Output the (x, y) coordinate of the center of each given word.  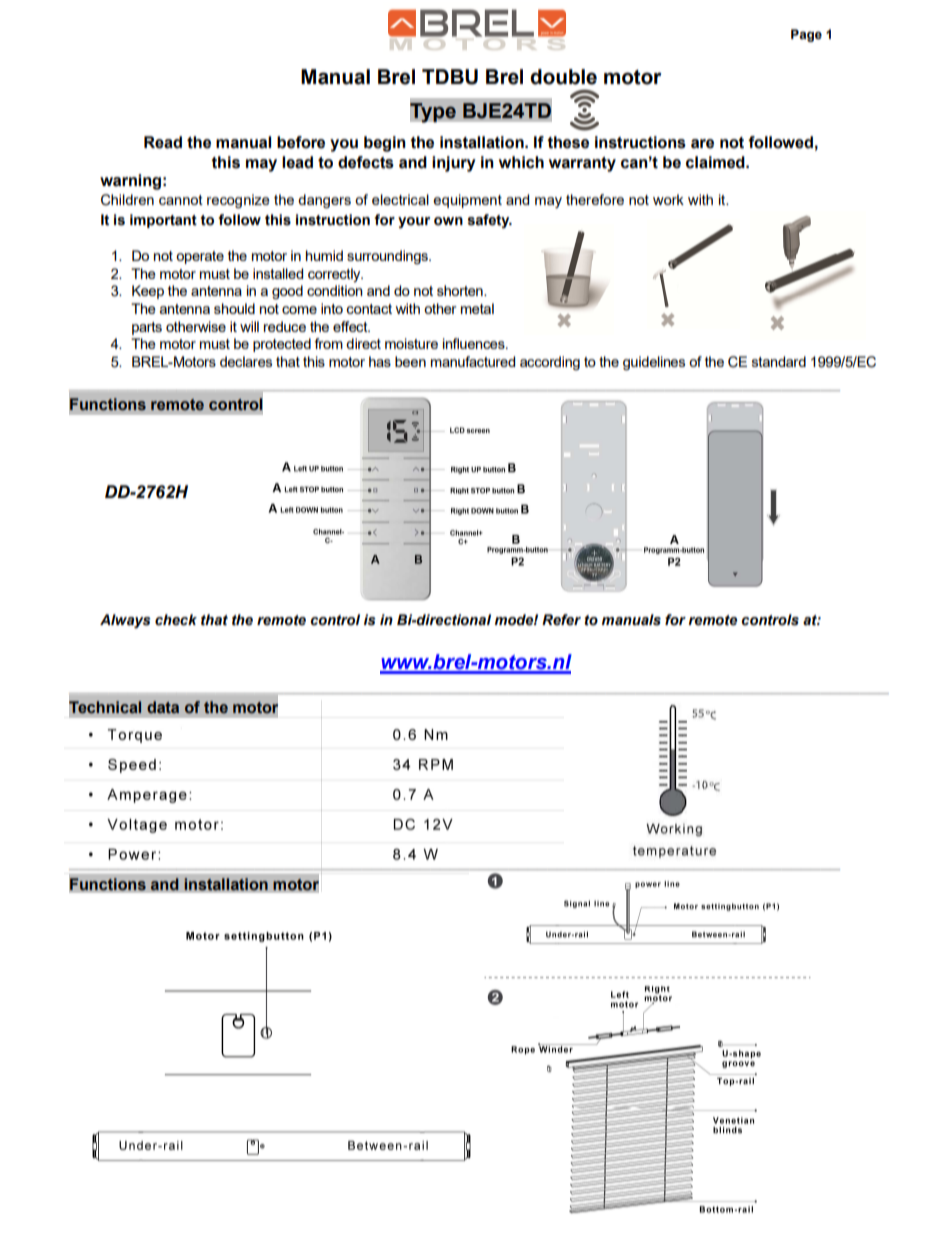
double (563, 77)
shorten (461, 290)
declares (246, 361)
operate (200, 257)
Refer (561, 620)
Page (806, 35)
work (668, 199)
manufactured (473, 361)
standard (779, 361)
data (163, 707)
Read (163, 142)
